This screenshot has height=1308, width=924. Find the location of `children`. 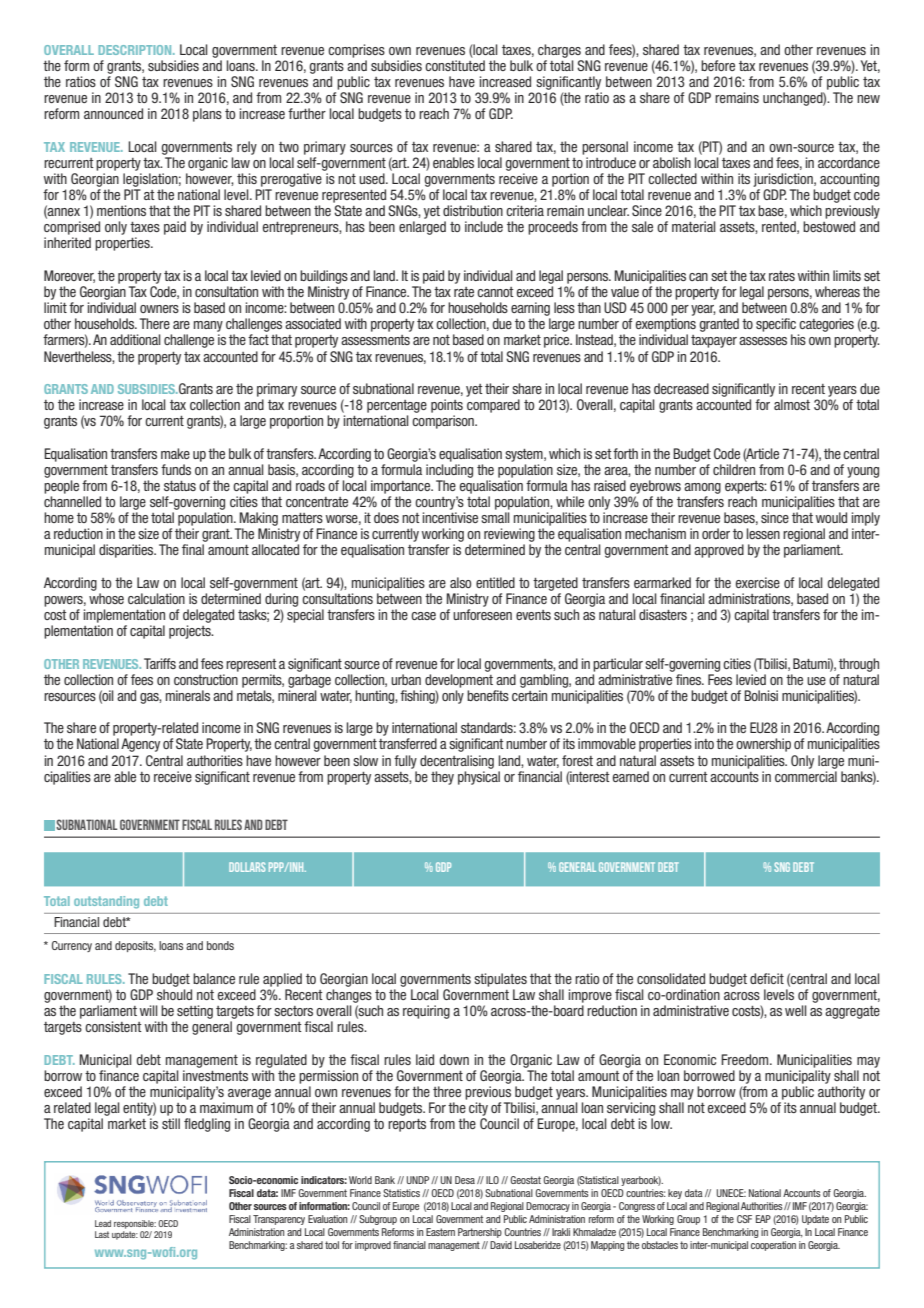

children is located at coordinates (734, 469).
